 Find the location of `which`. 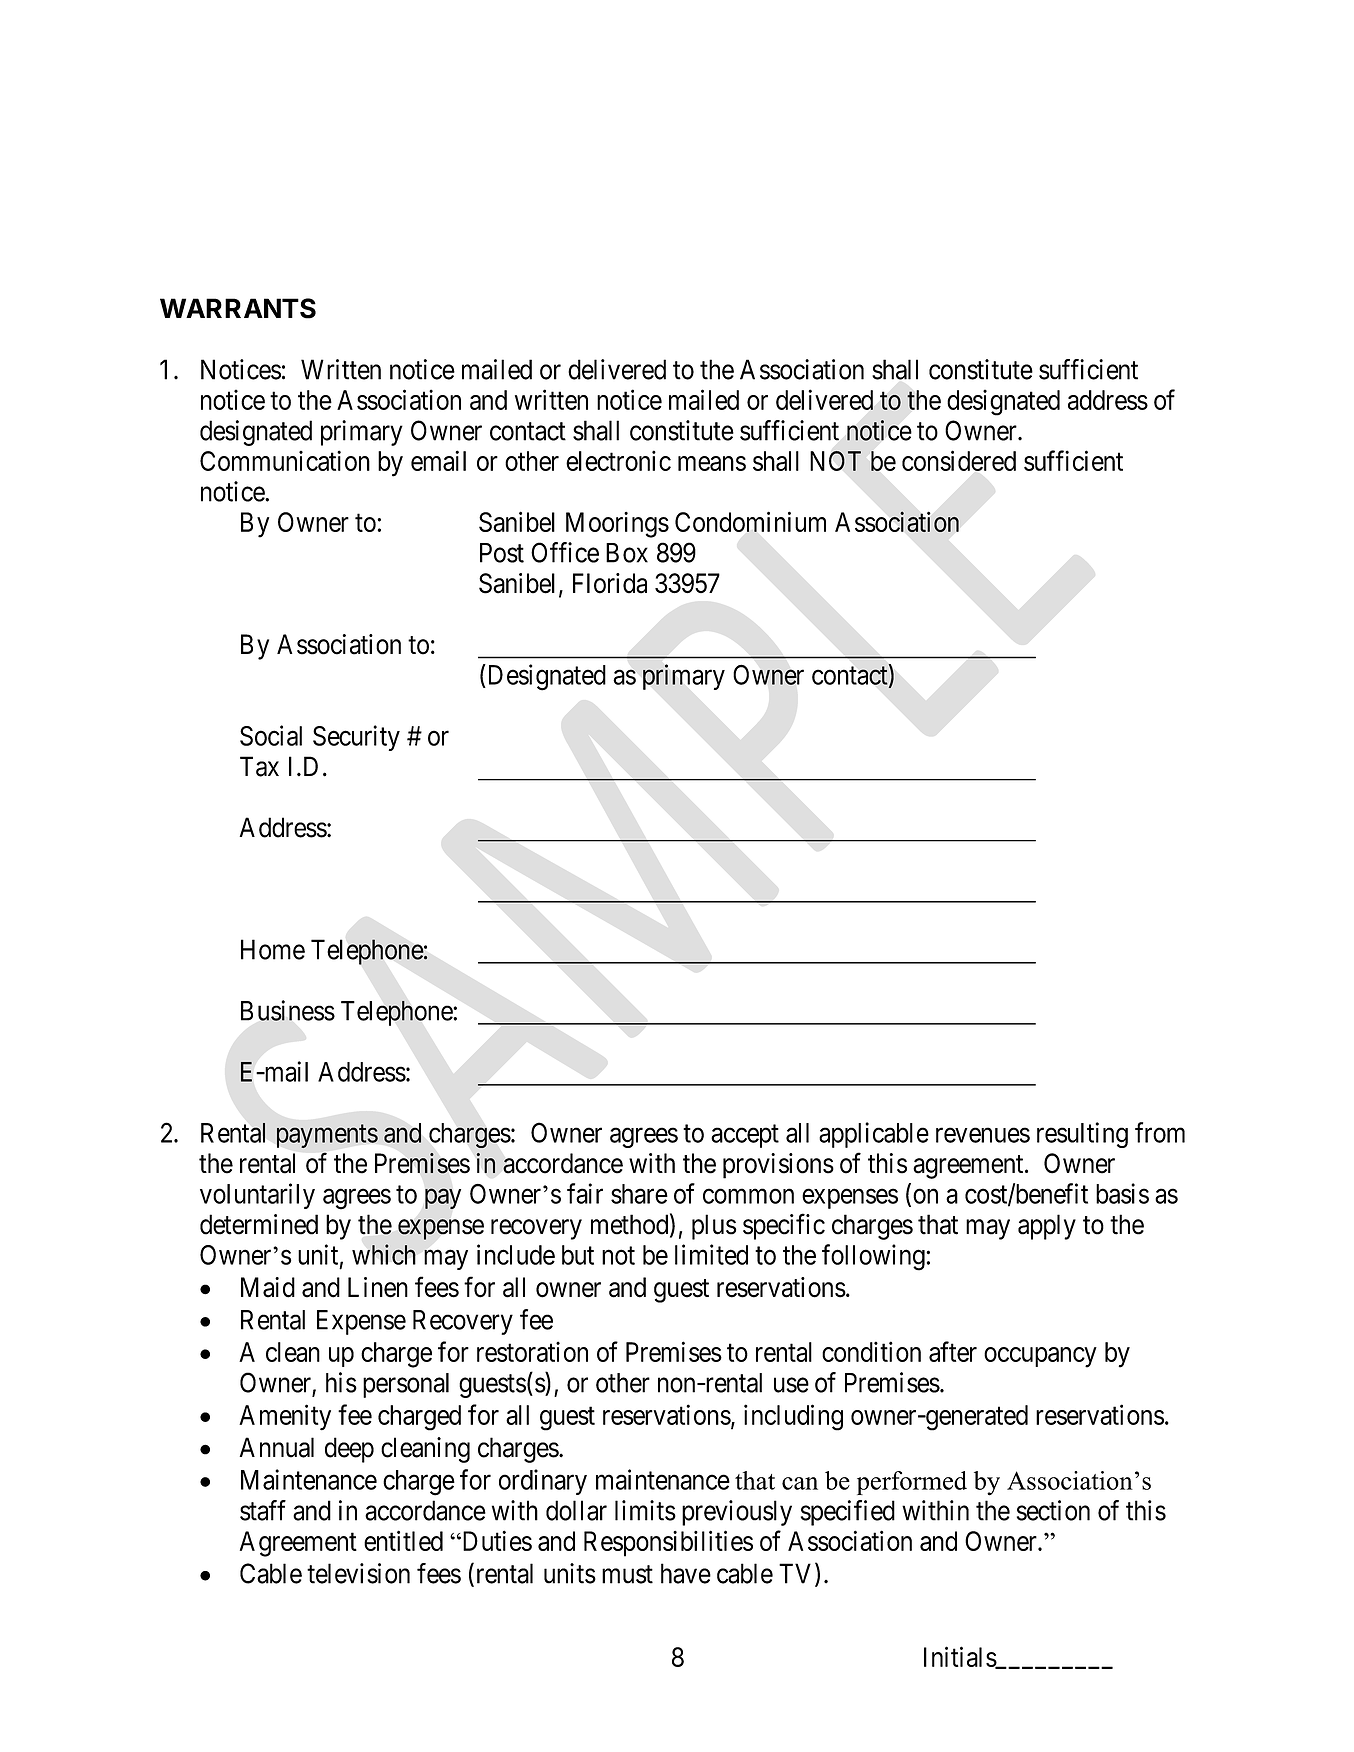

which is located at coordinates (384, 1254).
